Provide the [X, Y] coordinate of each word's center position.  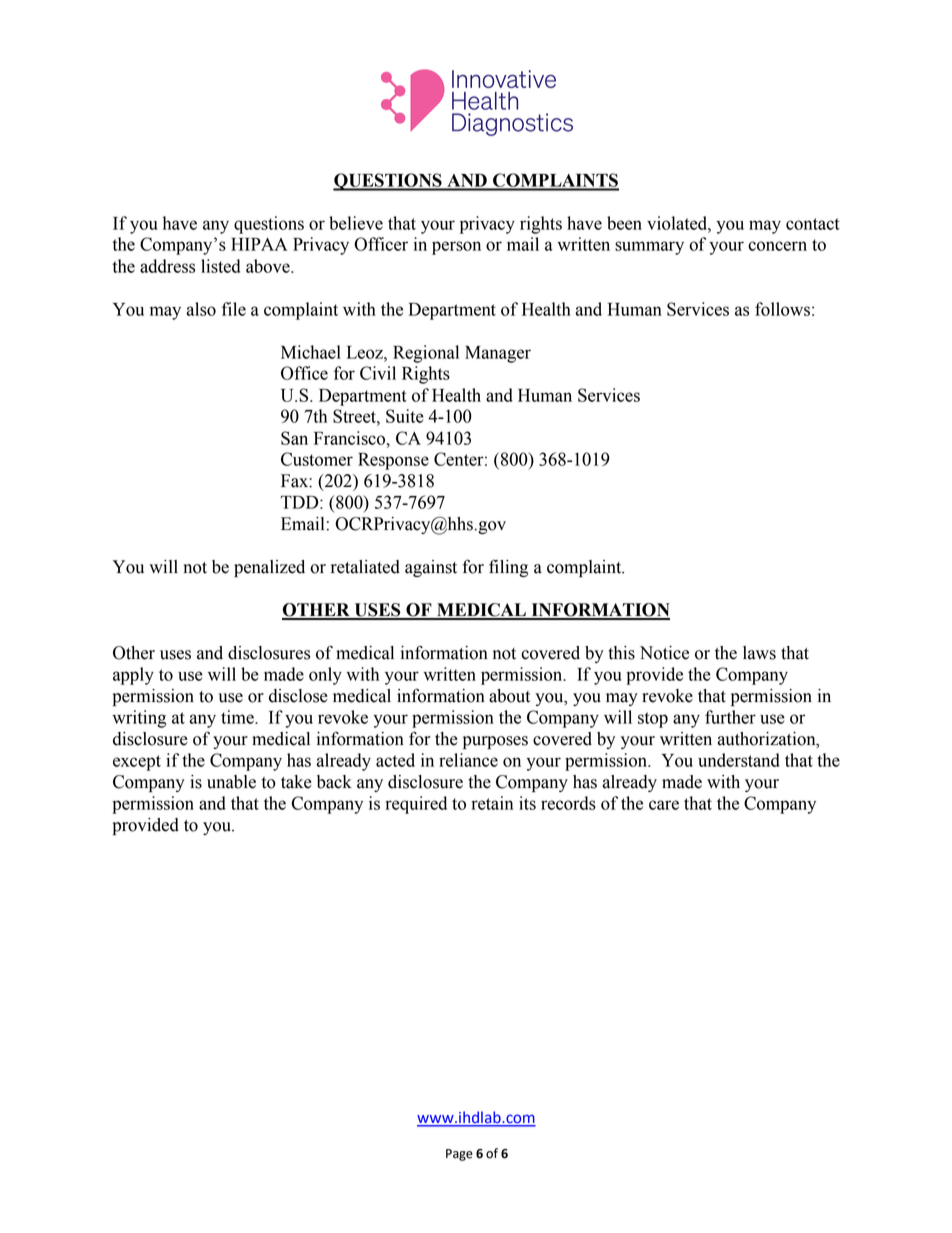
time [238, 717]
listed [220, 266]
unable [231, 782]
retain [492, 803]
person [456, 248]
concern [777, 246]
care [664, 805]
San [294, 438]
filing [508, 568]
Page [459, 1155]
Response [393, 461]
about [509, 696]
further [730, 717]
